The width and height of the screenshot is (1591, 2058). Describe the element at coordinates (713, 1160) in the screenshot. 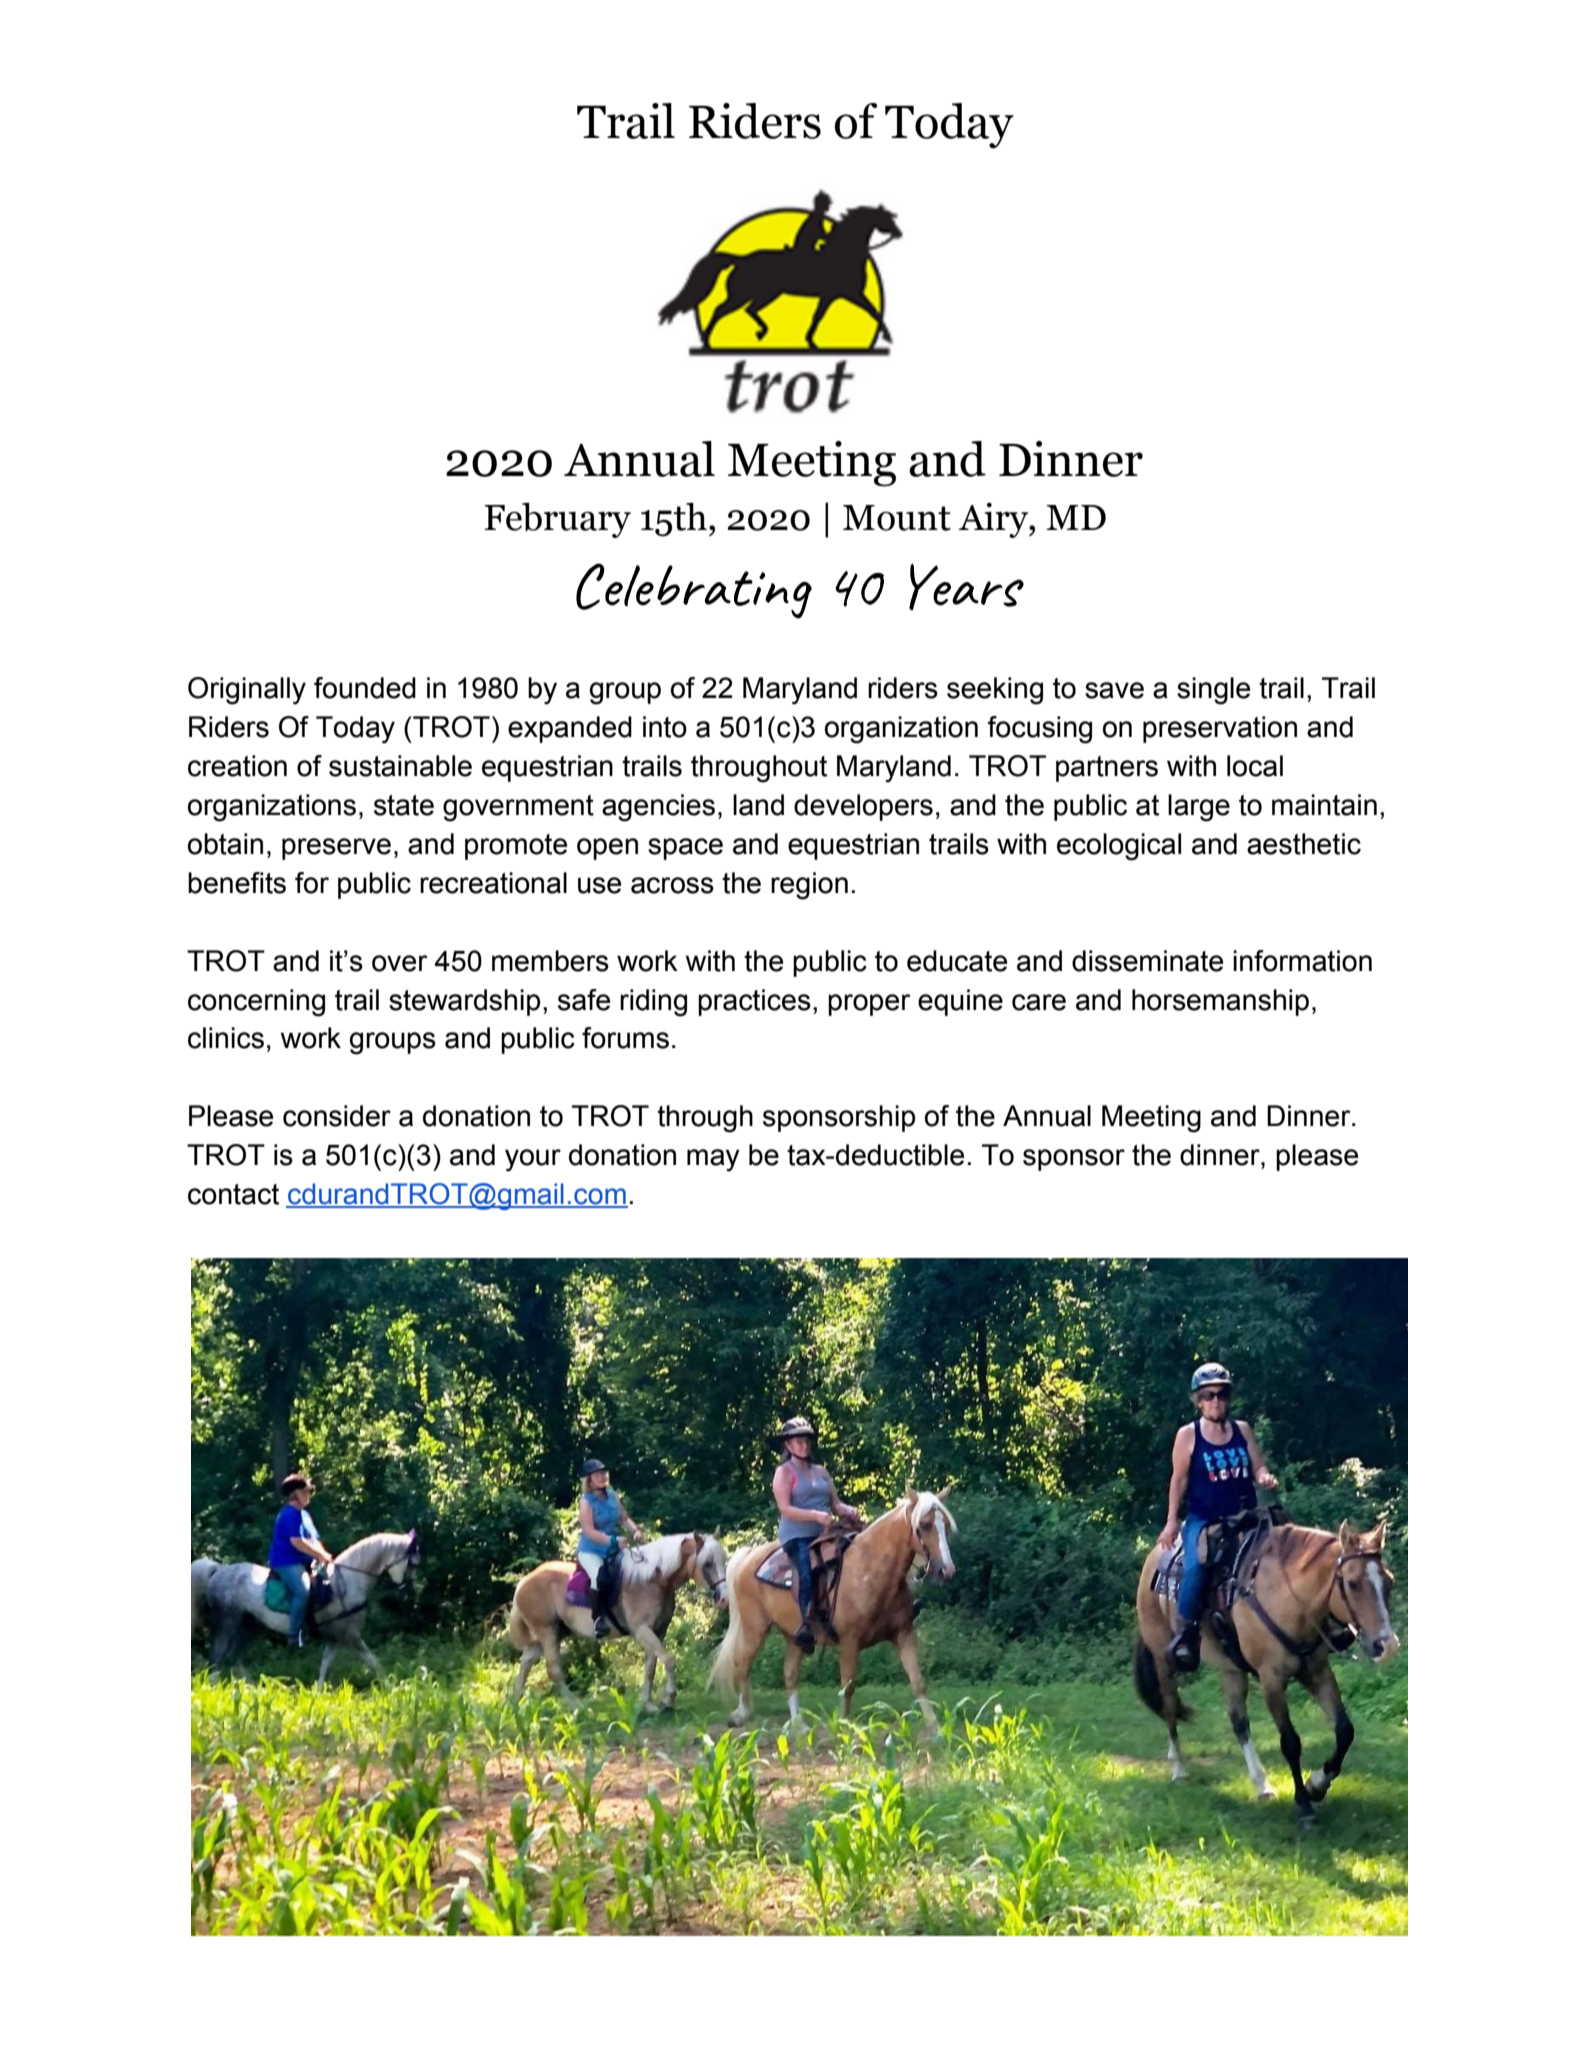

I see `may` at that location.
